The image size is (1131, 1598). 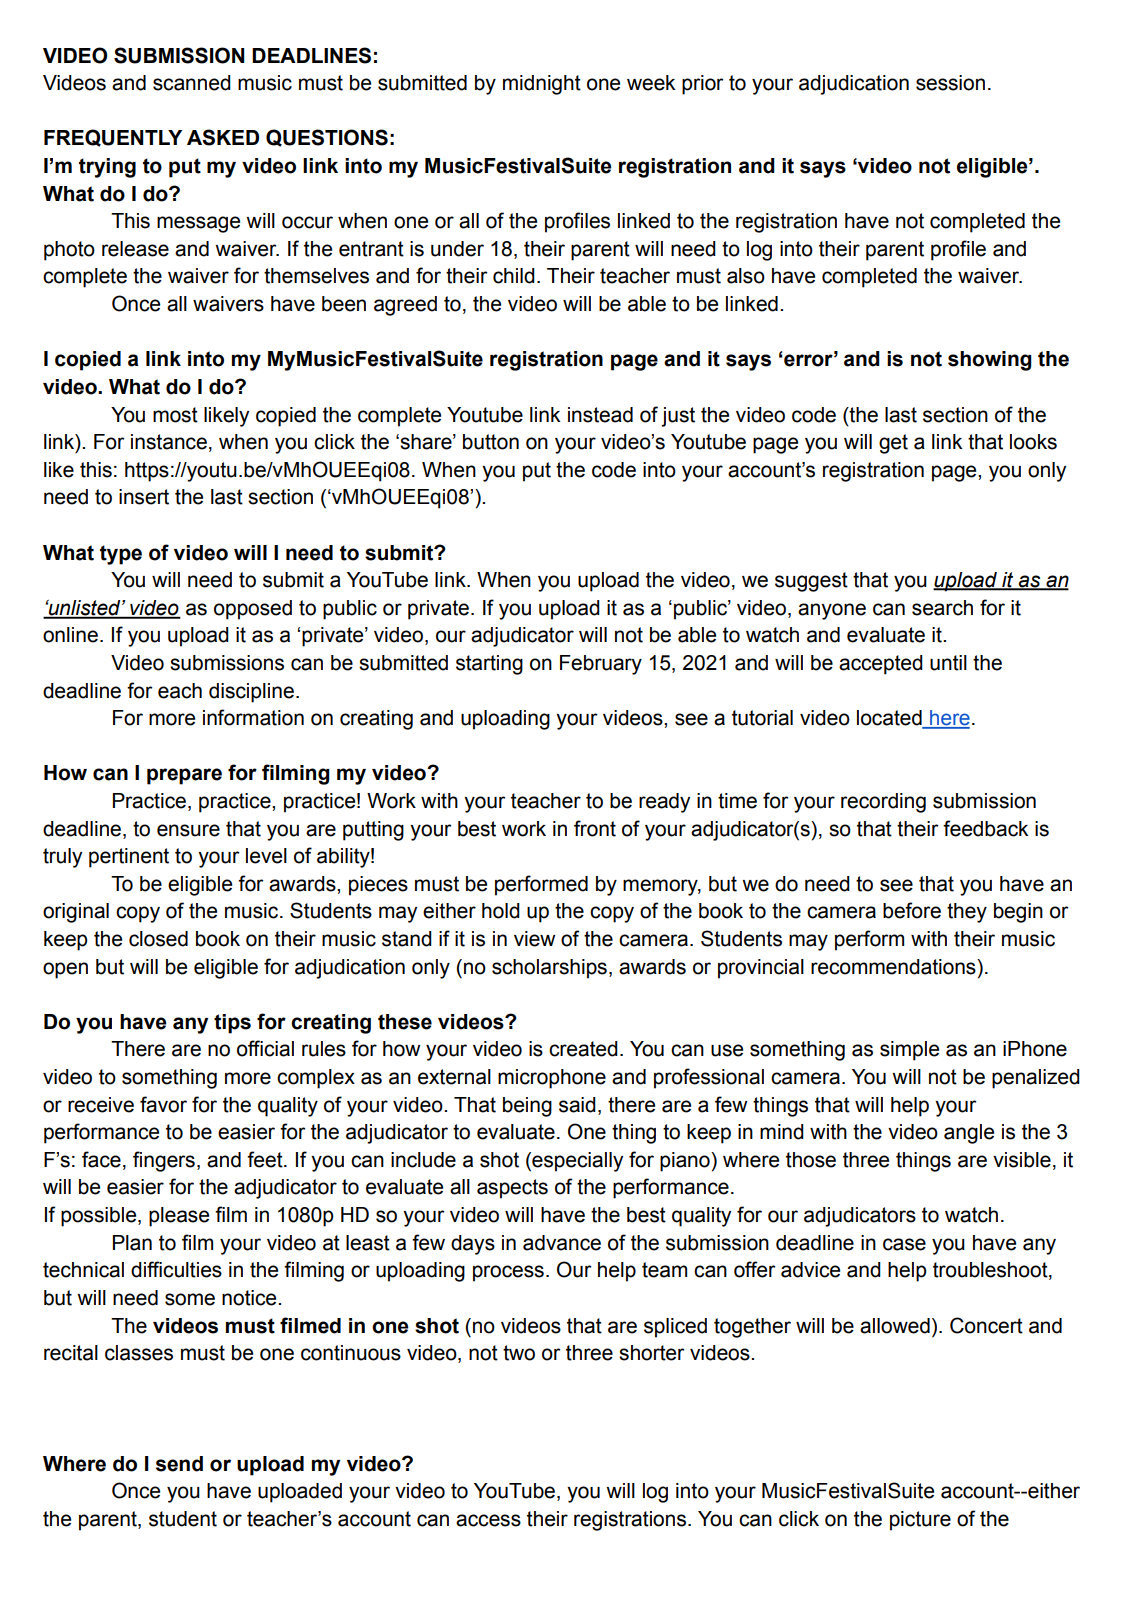 I want to click on instead, so click(x=600, y=415).
